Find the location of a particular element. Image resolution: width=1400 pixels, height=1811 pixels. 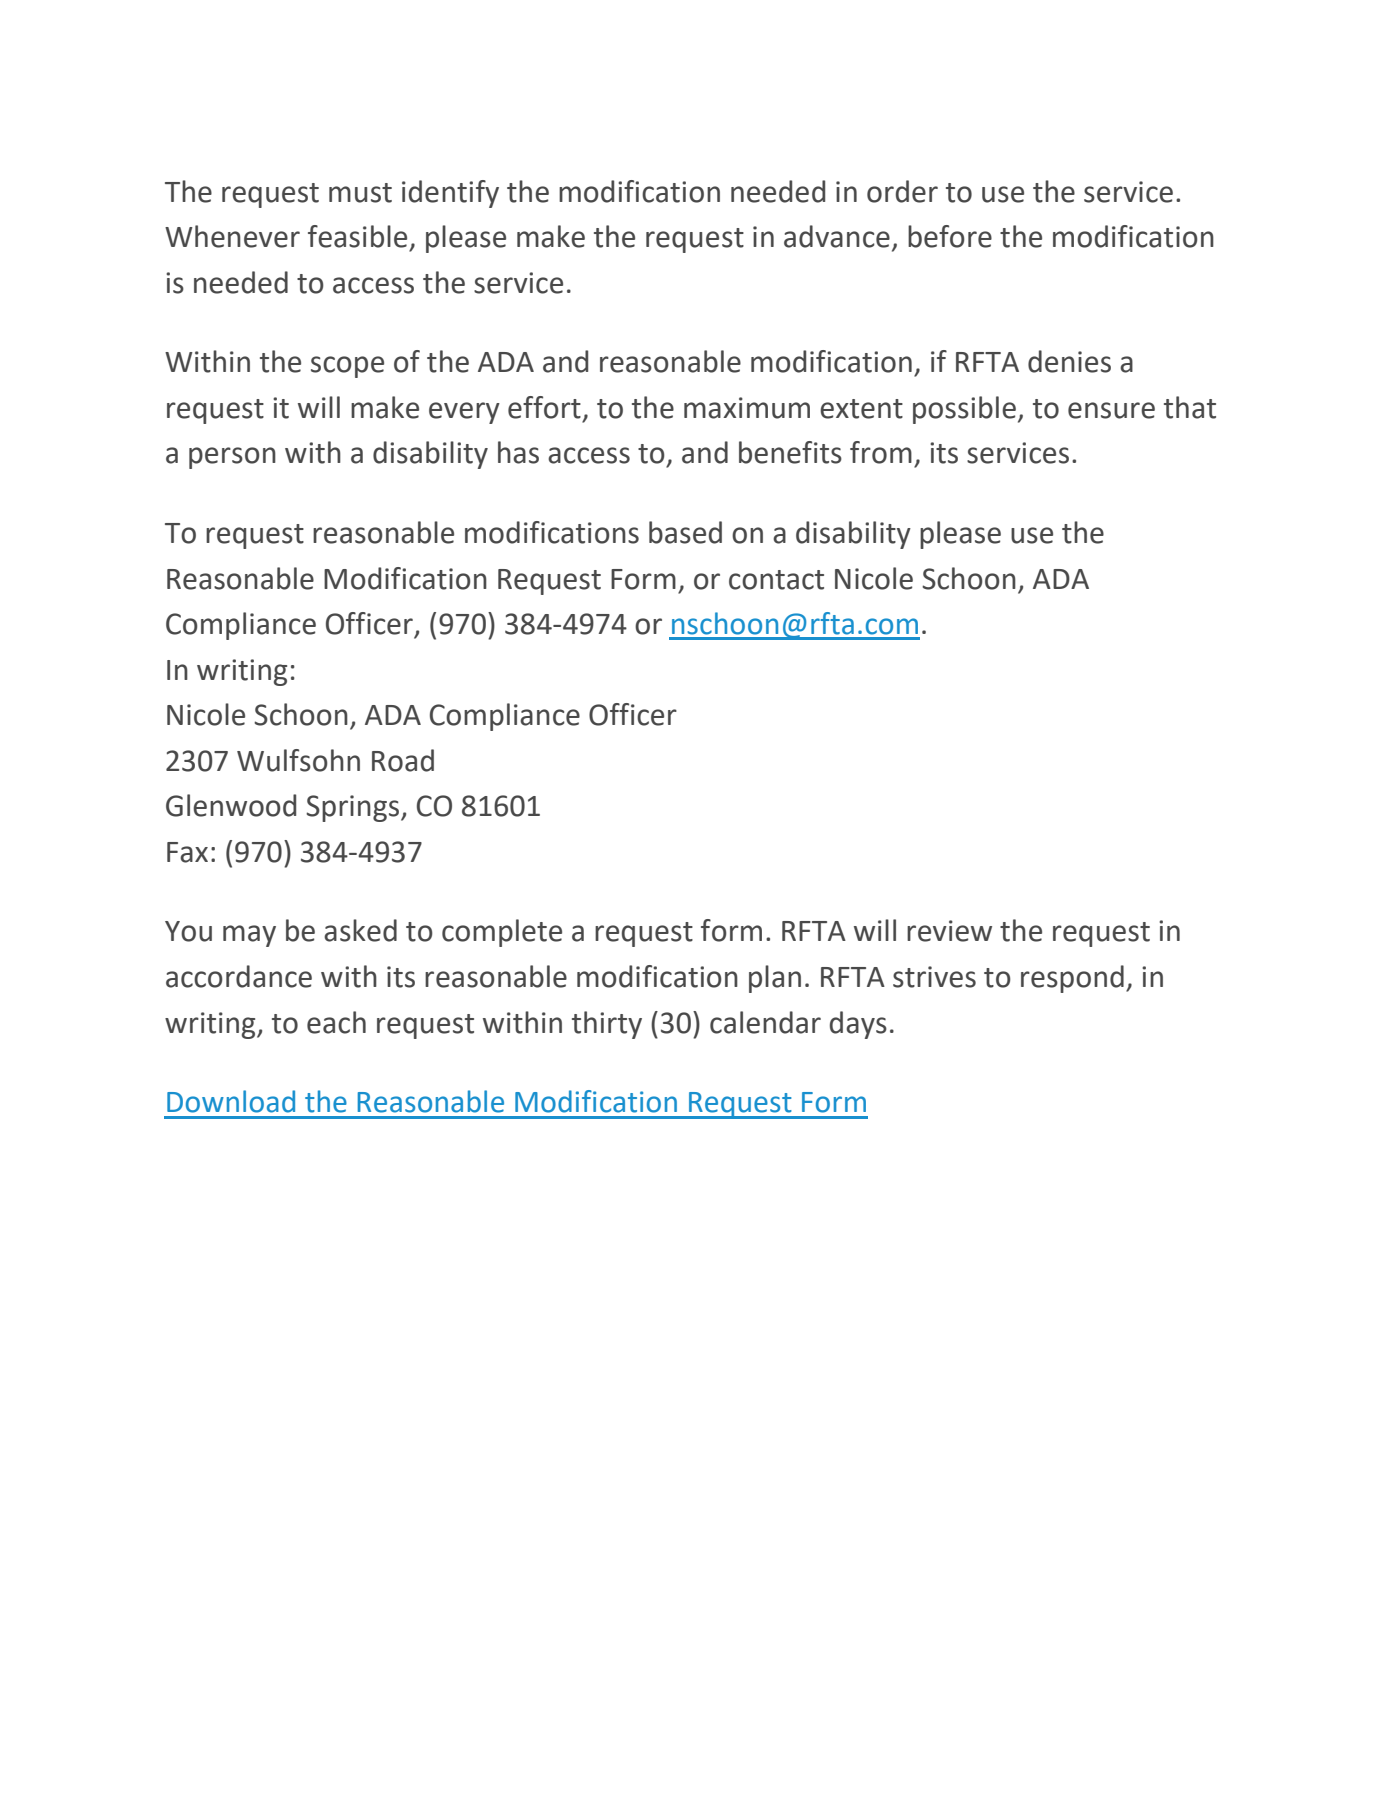

ensure is located at coordinates (1111, 410).
